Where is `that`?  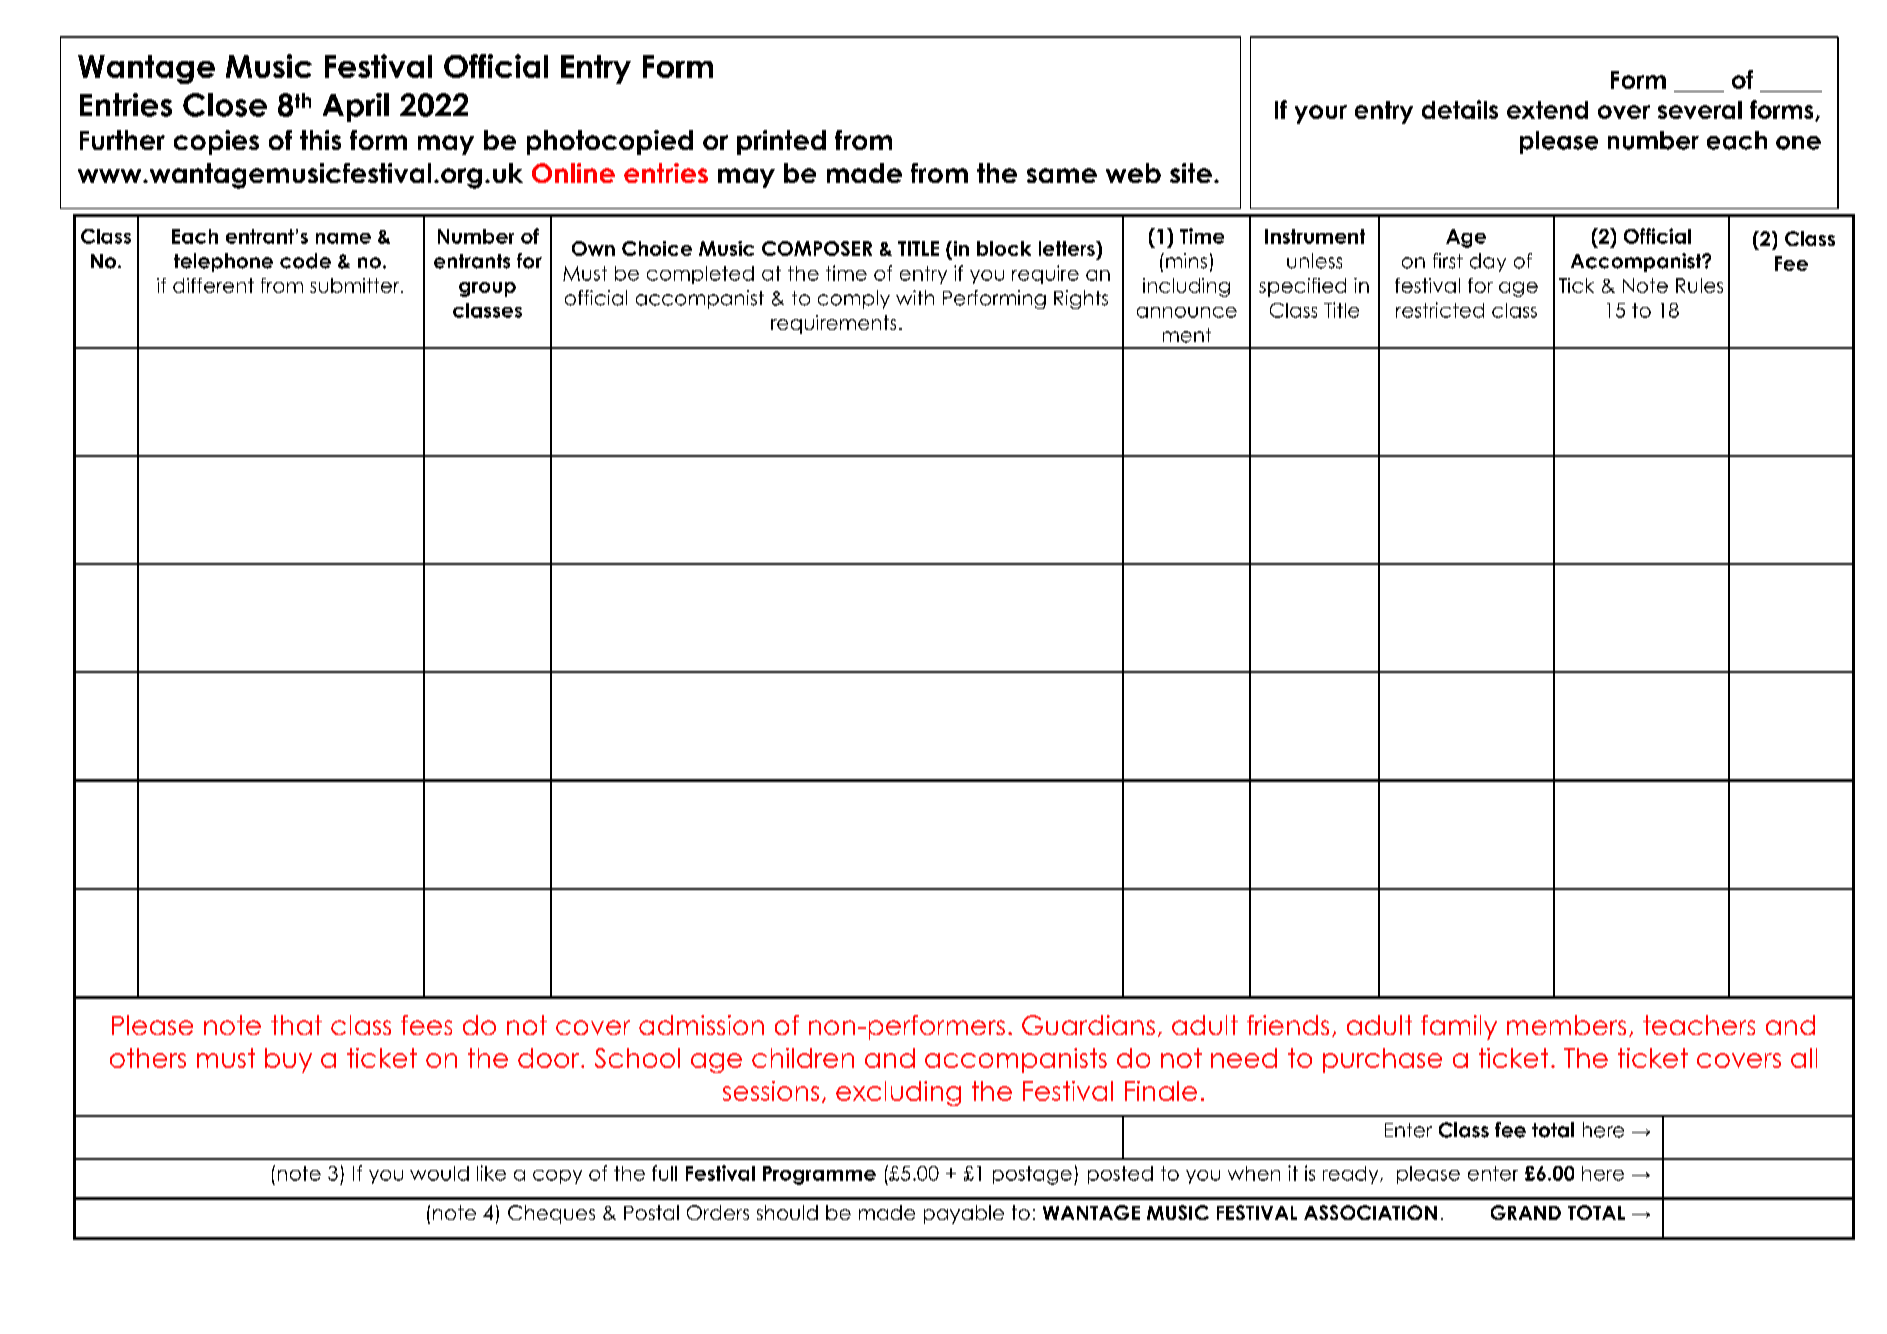
that is located at coordinates (296, 1025).
